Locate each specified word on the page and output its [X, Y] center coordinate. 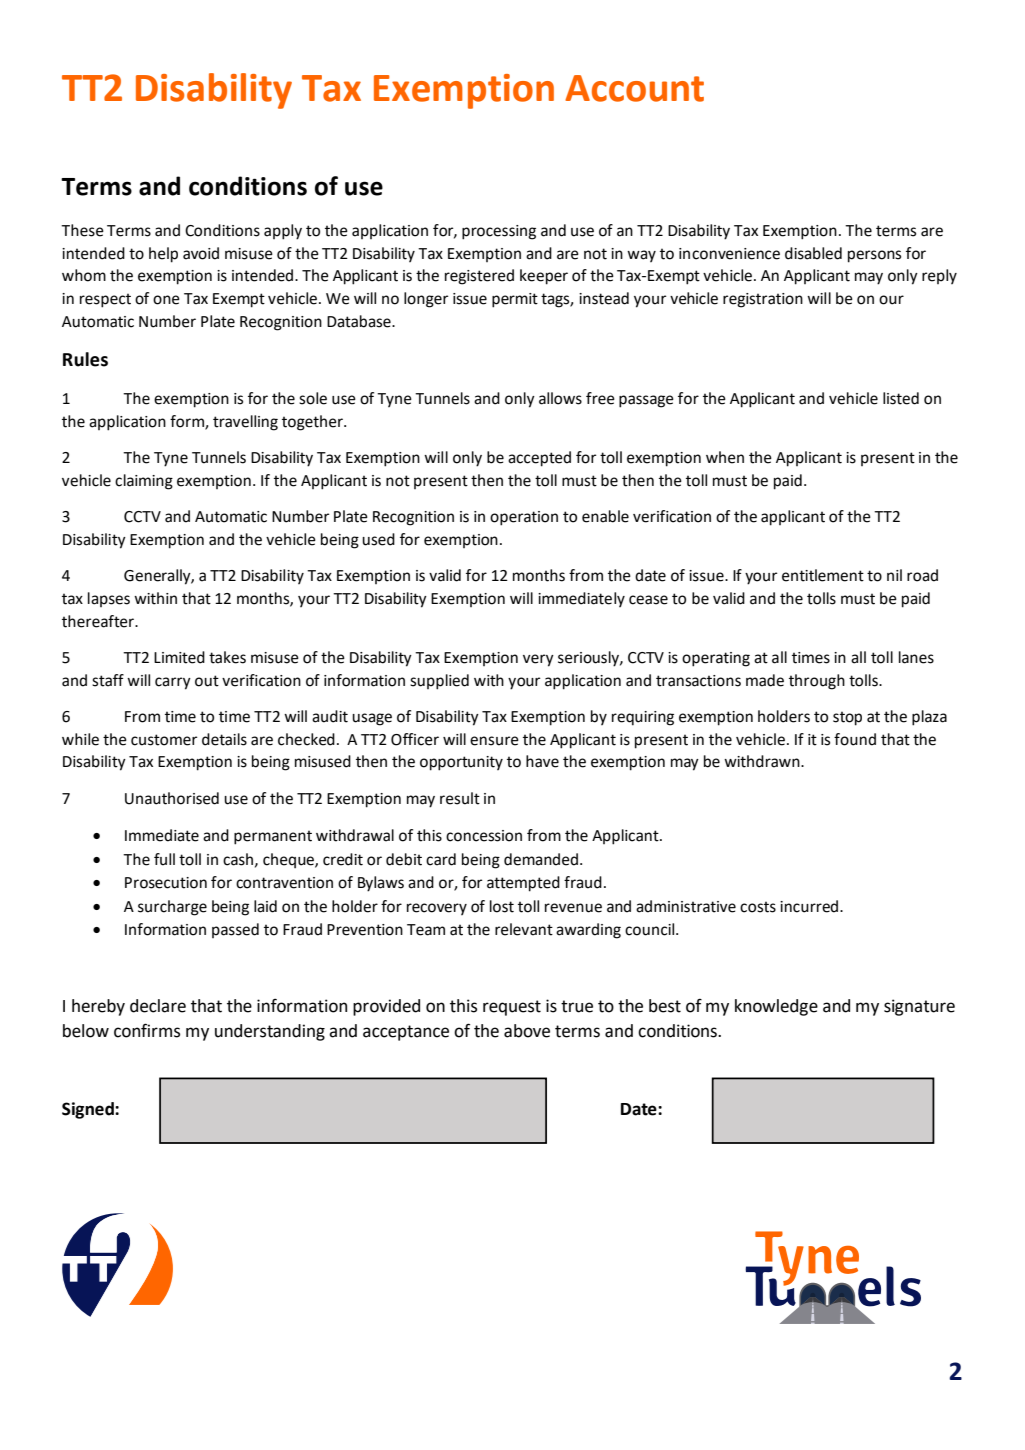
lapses [109, 599]
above [527, 1031]
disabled [813, 253]
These [82, 230]
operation [524, 518]
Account [634, 88]
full [164, 859]
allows [560, 398]
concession [484, 836]
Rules [85, 359]
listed [901, 398]
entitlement [823, 575]
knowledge [776, 1007]
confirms [147, 1030]
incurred [809, 906]
